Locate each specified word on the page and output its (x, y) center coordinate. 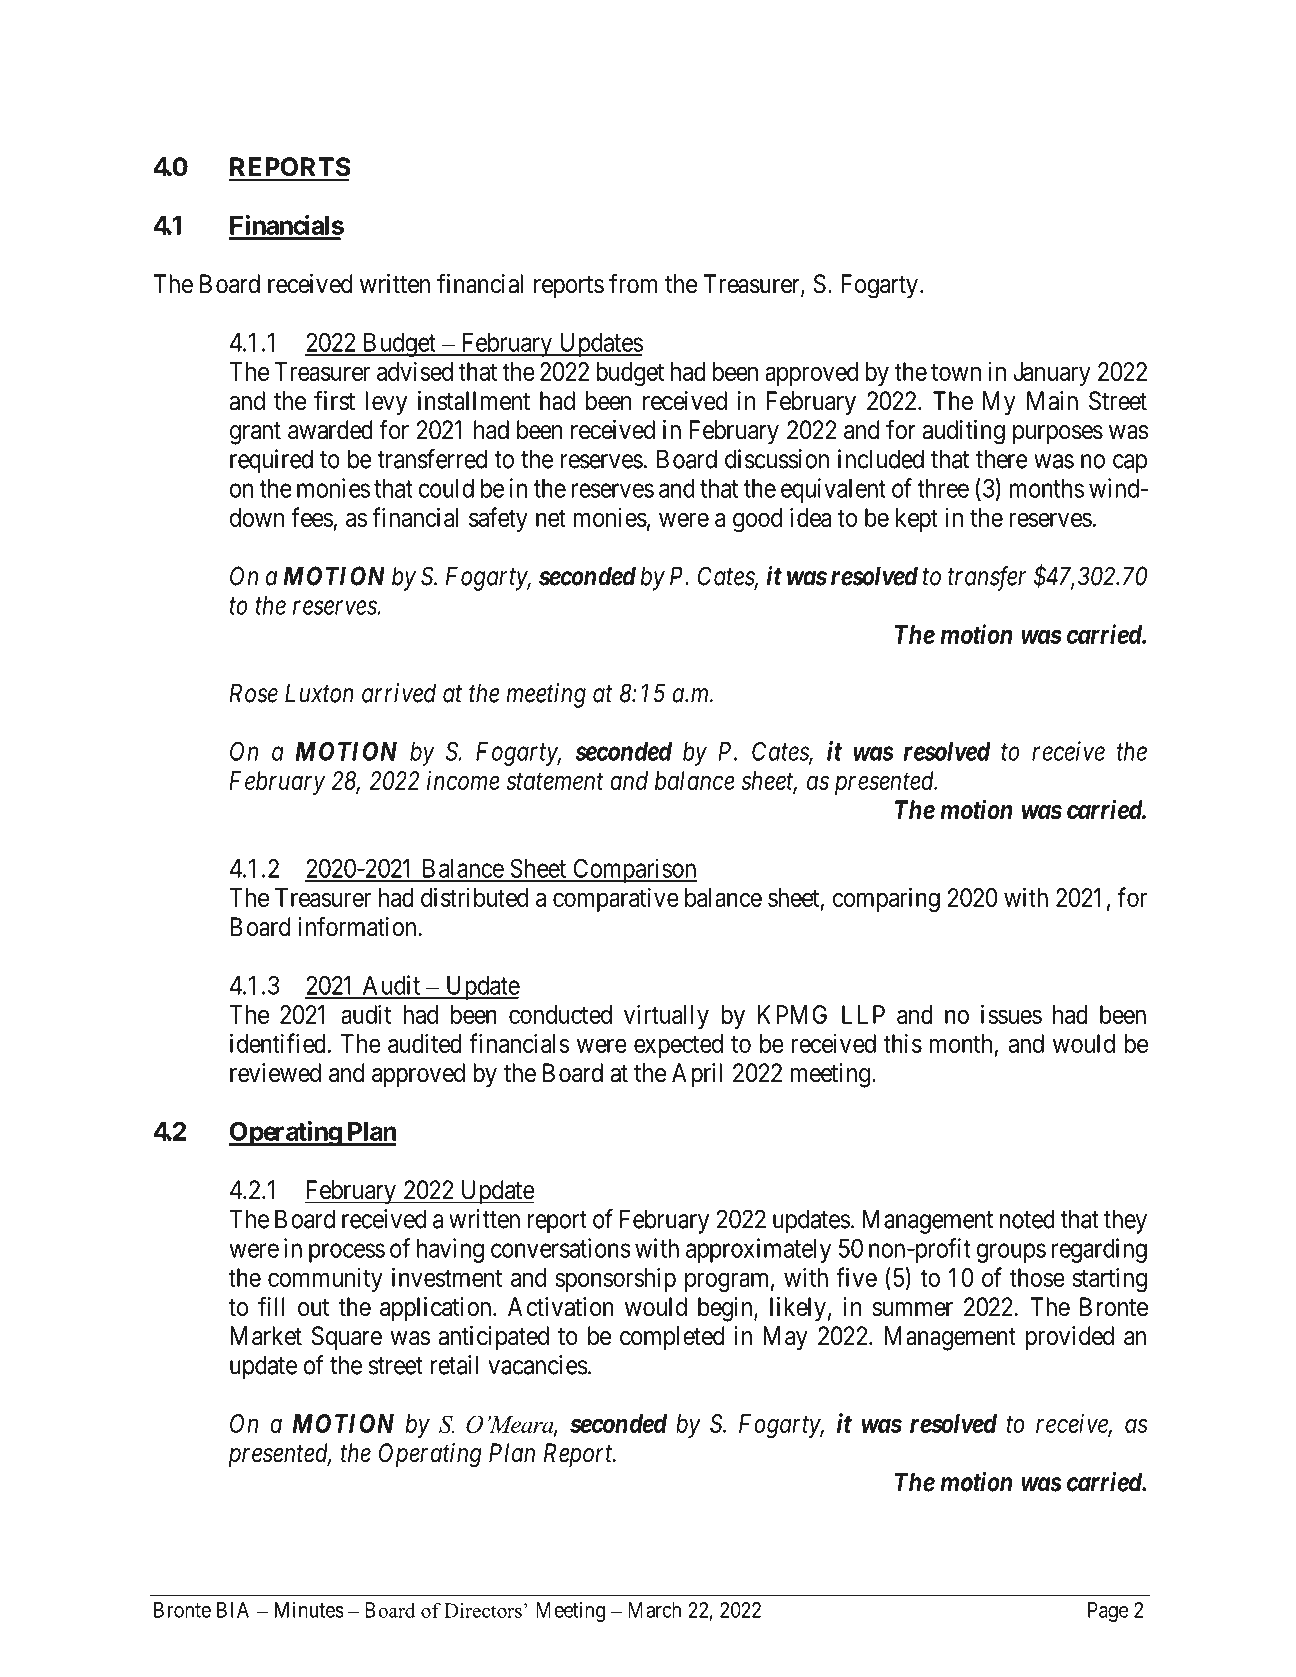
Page (1108, 1612)
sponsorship (615, 1279)
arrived (399, 693)
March (654, 1610)
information (357, 926)
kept (917, 520)
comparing (886, 899)
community (325, 1280)
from (633, 283)
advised (415, 371)
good (757, 520)
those (1037, 1277)
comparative (616, 899)
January (1052, 374)
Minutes (309, 1609)
